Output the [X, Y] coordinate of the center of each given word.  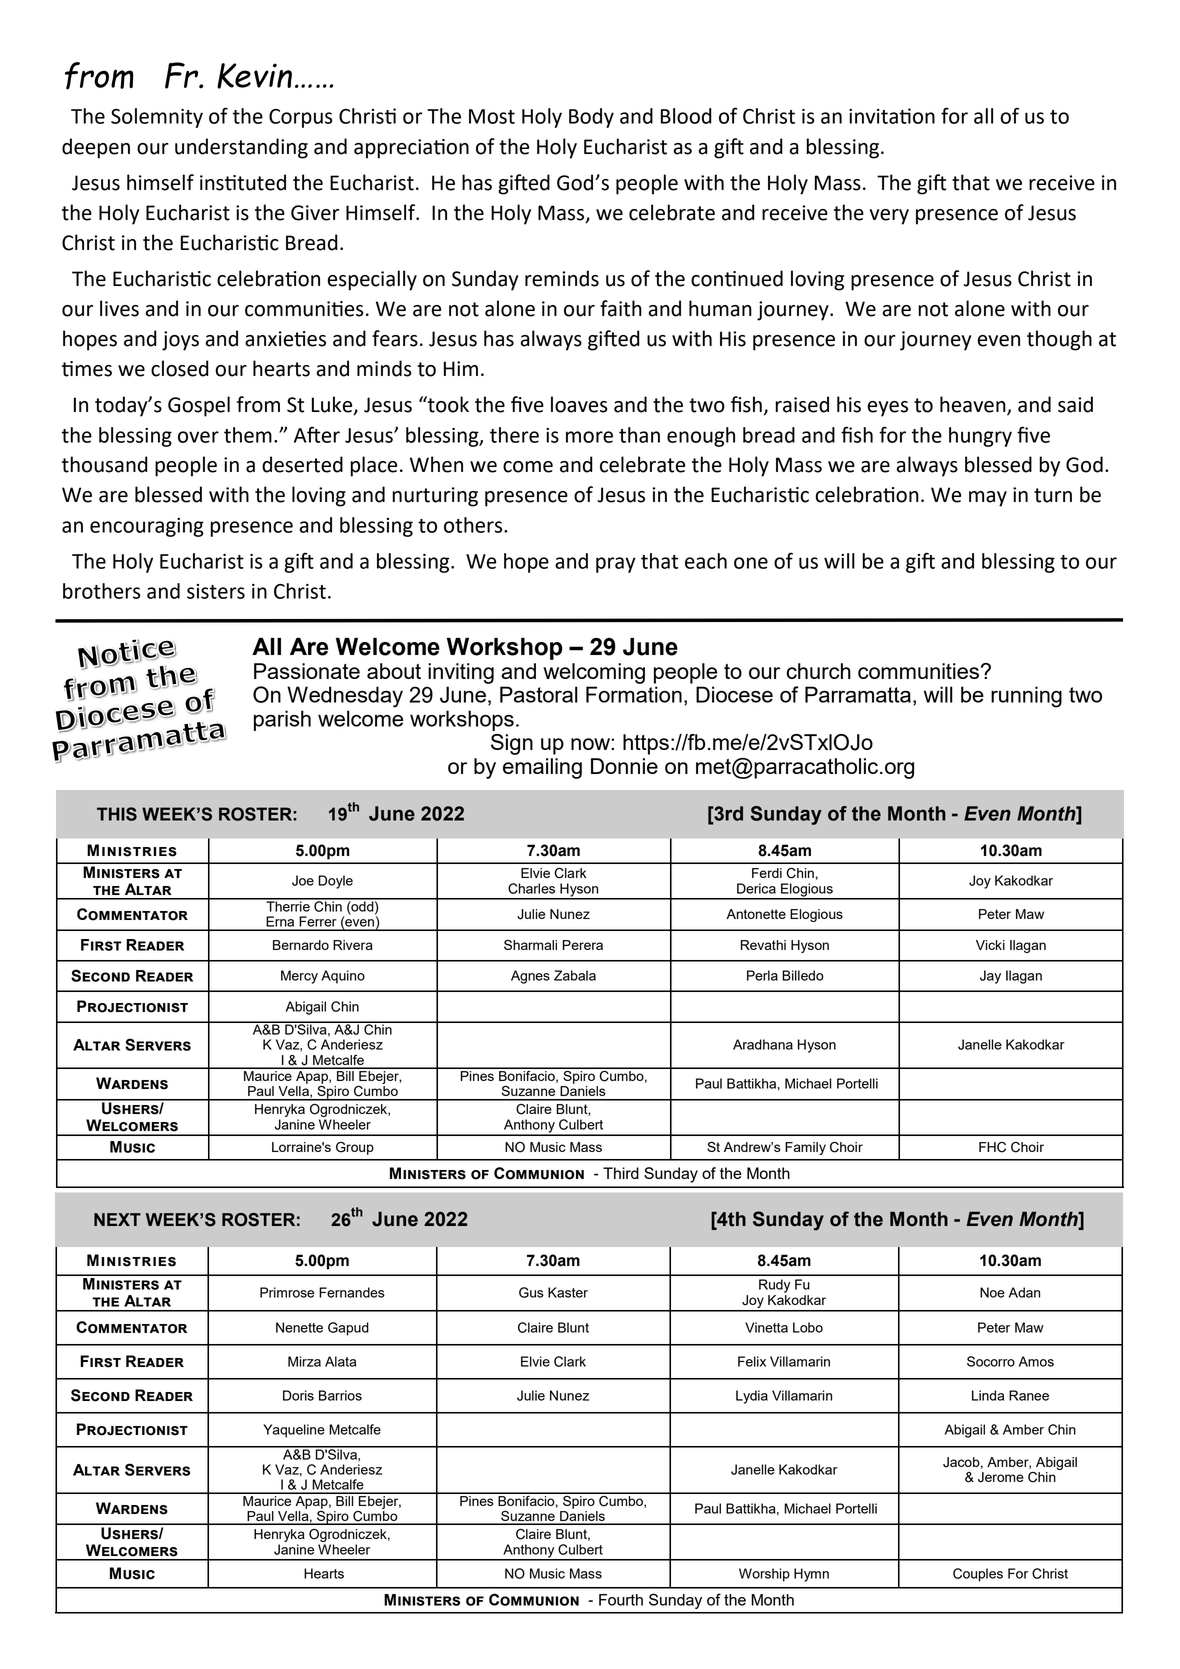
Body [591, 118]
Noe [992, 1292]
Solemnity [157, 118]
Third [621, 1173]
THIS [117, 814]
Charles [531, 888]
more [589, 437]
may [988, 499]
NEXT [117, 1219]
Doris [298, 1395]
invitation [892, 116]
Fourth [621, 1600]
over [198, 437]
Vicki [990, 945]
